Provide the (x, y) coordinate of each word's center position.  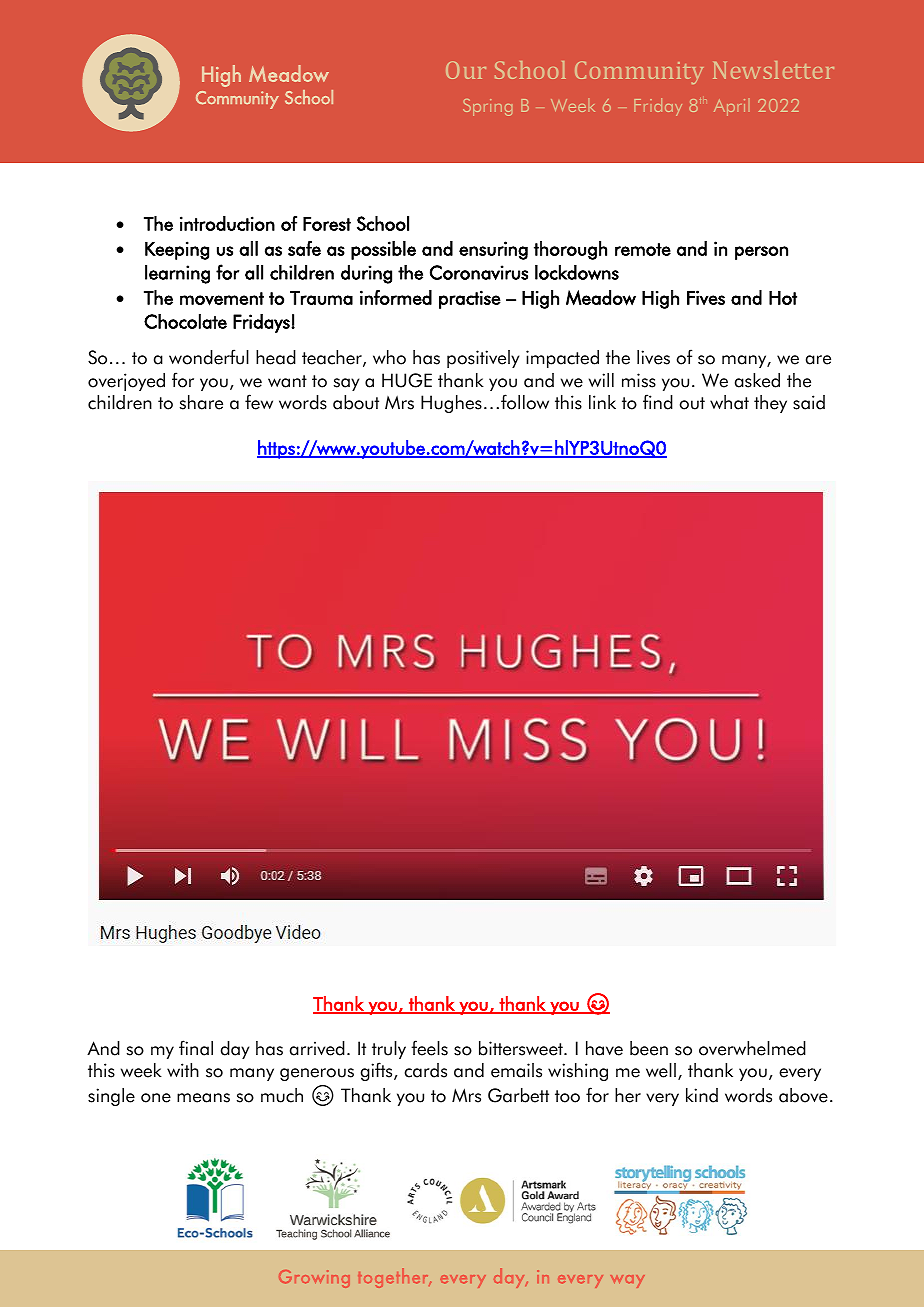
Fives (706, 297)
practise (470, 299)
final (196, 1048)
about (356, 402)
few (259, 402)
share (201, 402)
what (729, 402)
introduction (227, 223)
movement (222, 299)
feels (429, 1048)
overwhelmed (752, 1048)
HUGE (407, 380)
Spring (487, 107)
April (732, 107)
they (770, 404)
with (183, 1070)
